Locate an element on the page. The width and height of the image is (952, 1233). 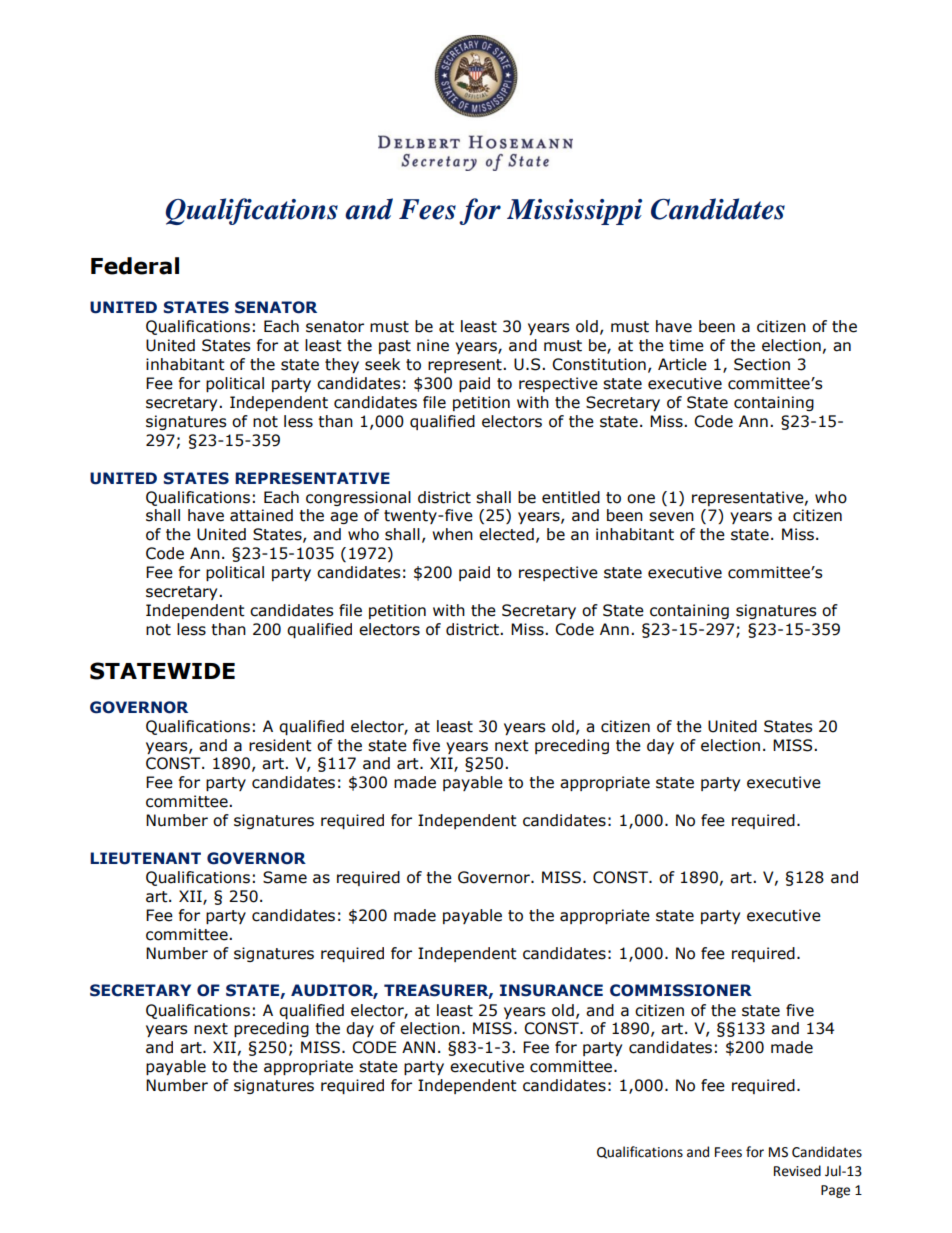
INSURANCE is located at coordinates (551, 990).
